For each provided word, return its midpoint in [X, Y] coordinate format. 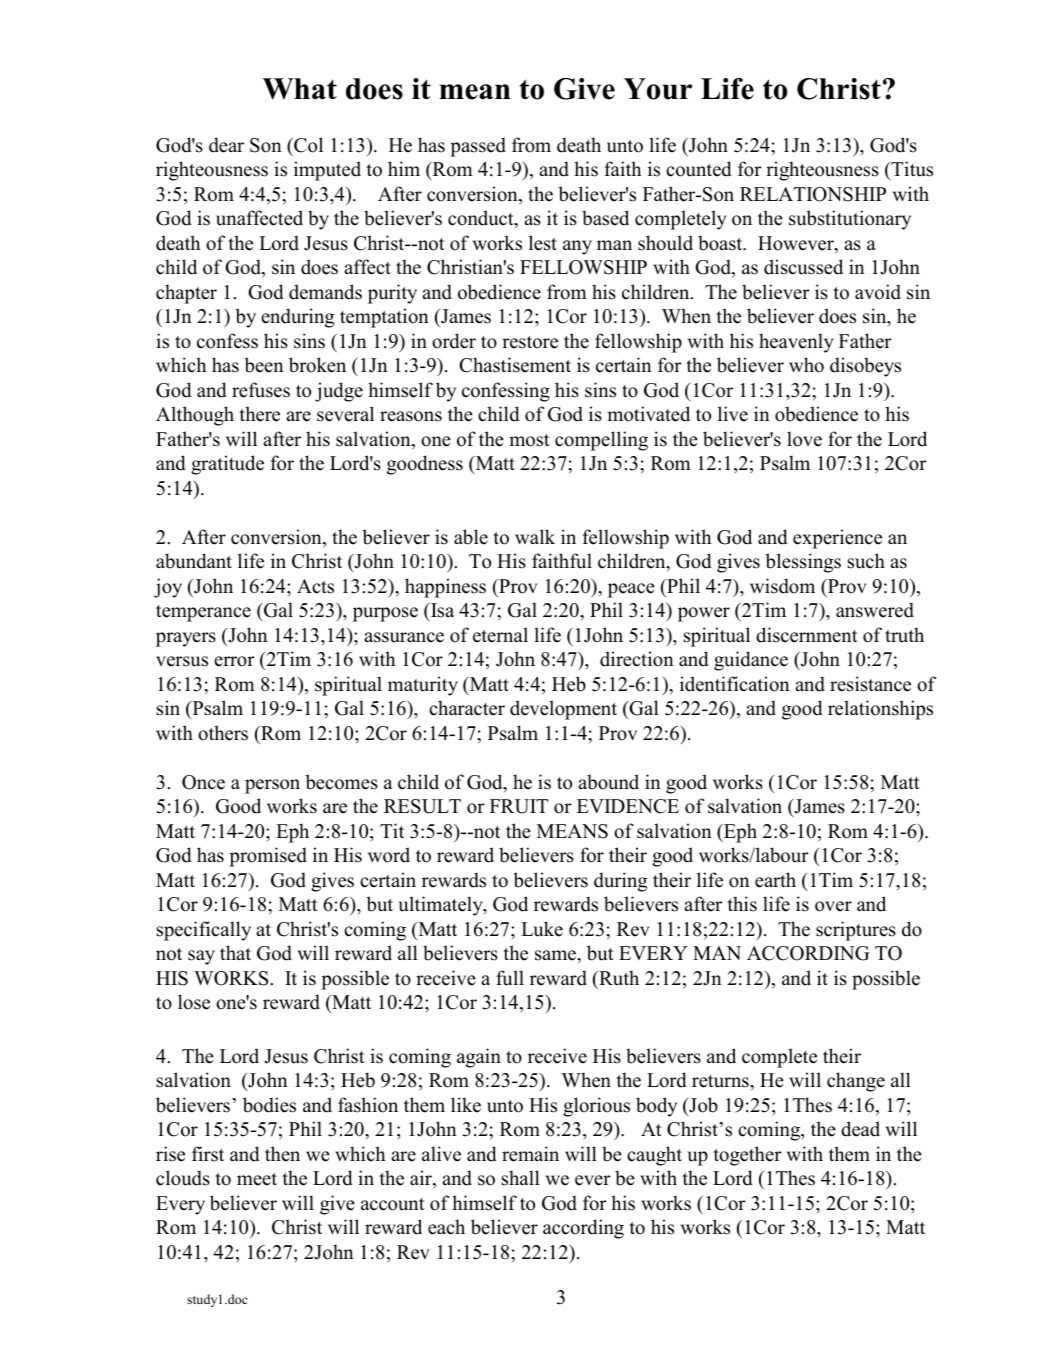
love [804, 439]
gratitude [227, 465]
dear [226, 145]
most [529, 440]
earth [775, 880]
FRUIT [519, 806]
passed [478, 147]
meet [257, 1179]
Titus [911, 169]
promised [268, 857]
